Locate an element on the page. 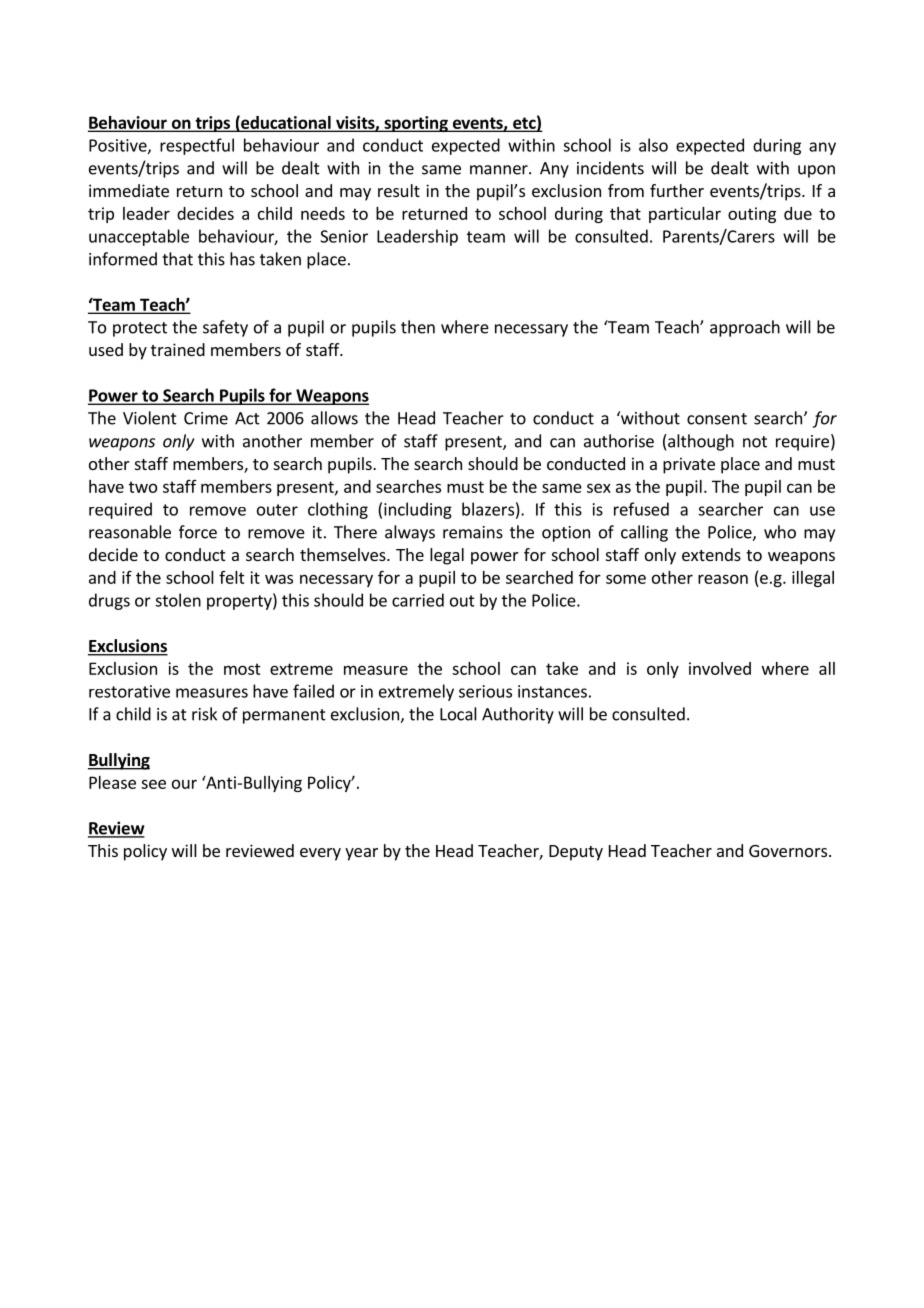 Image resolution: width=924 pixels, height=1308 pixels. private is located at coordinates (689, 465).
